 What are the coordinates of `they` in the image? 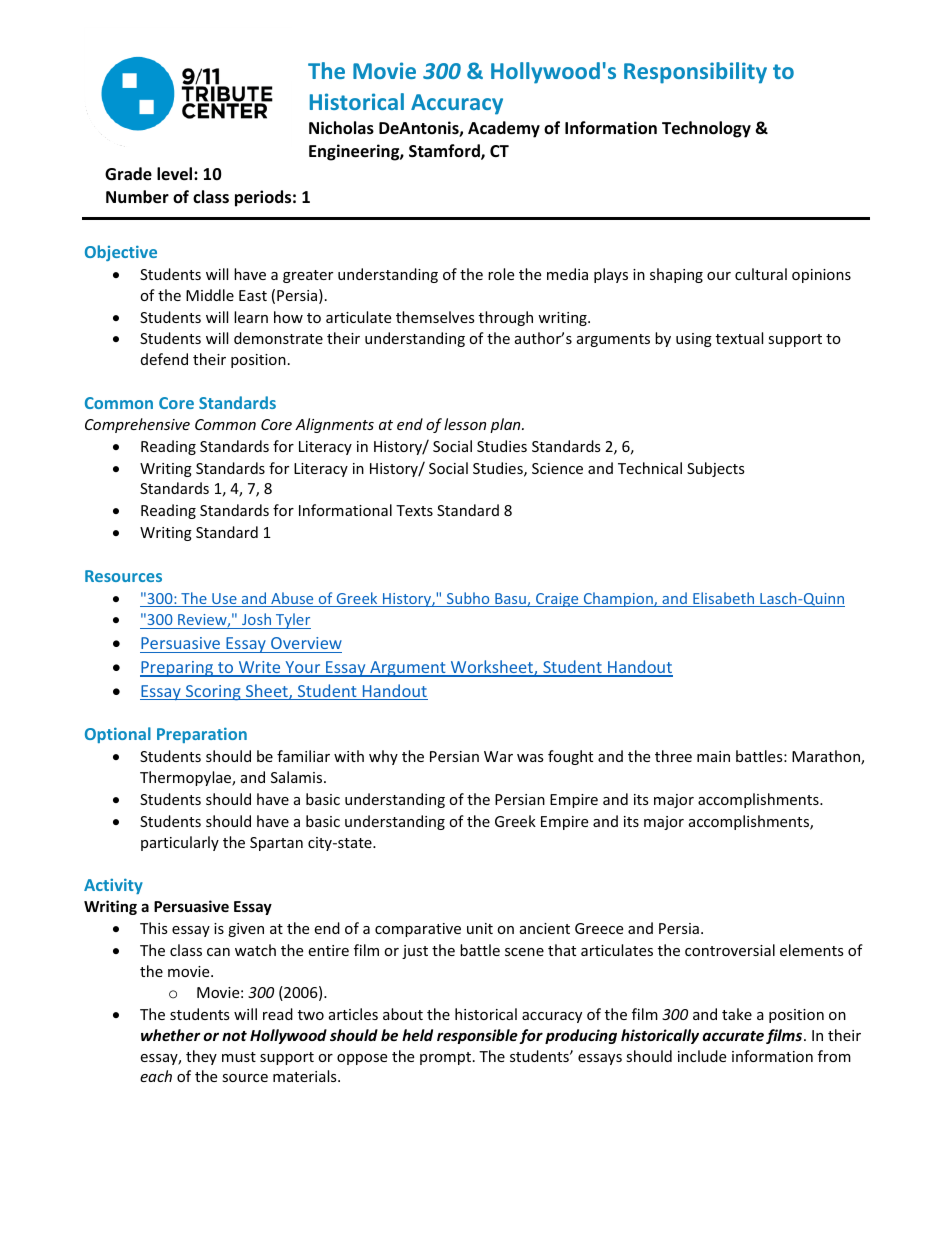 It's located at (201, 1057).
